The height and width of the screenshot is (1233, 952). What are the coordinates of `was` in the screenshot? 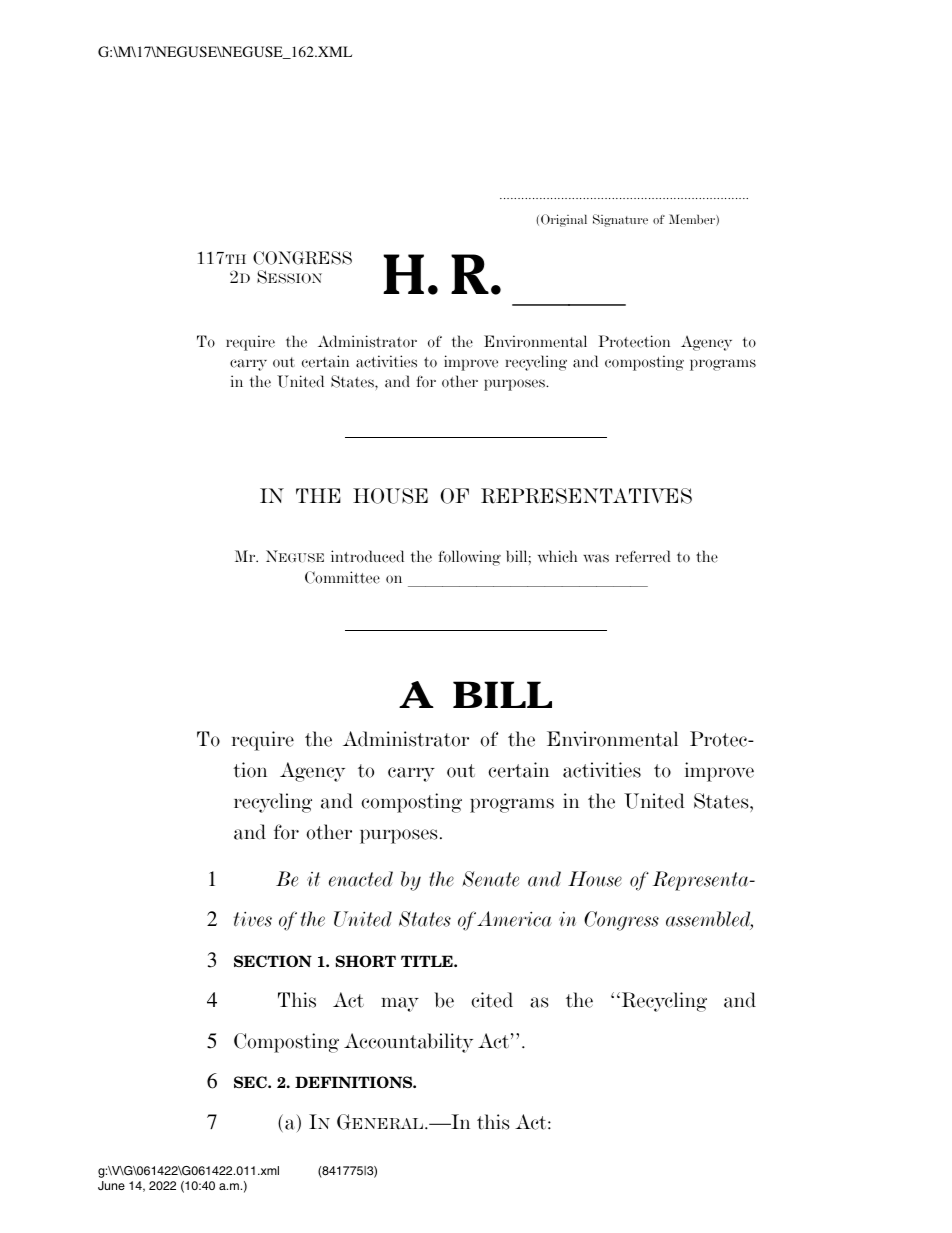 It's located at (596, 558).
